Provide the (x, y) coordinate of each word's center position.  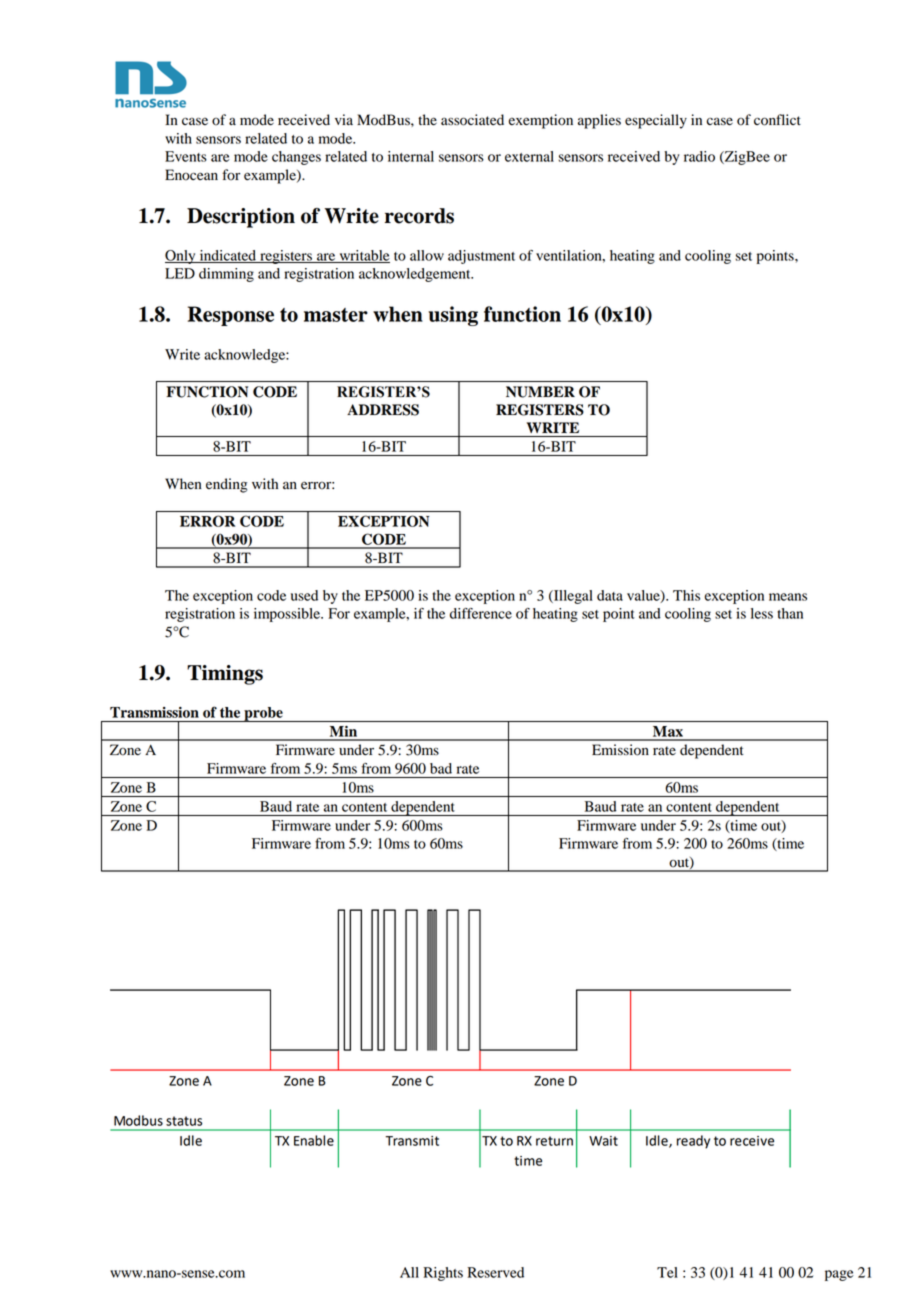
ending (226, 485)
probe (263, 714)
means (788, 597)
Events (186, 156)
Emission (620, 750)
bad (441, 768)
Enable (314, 1140)
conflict (777, 120)
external (529, 156)
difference (481, 613)
